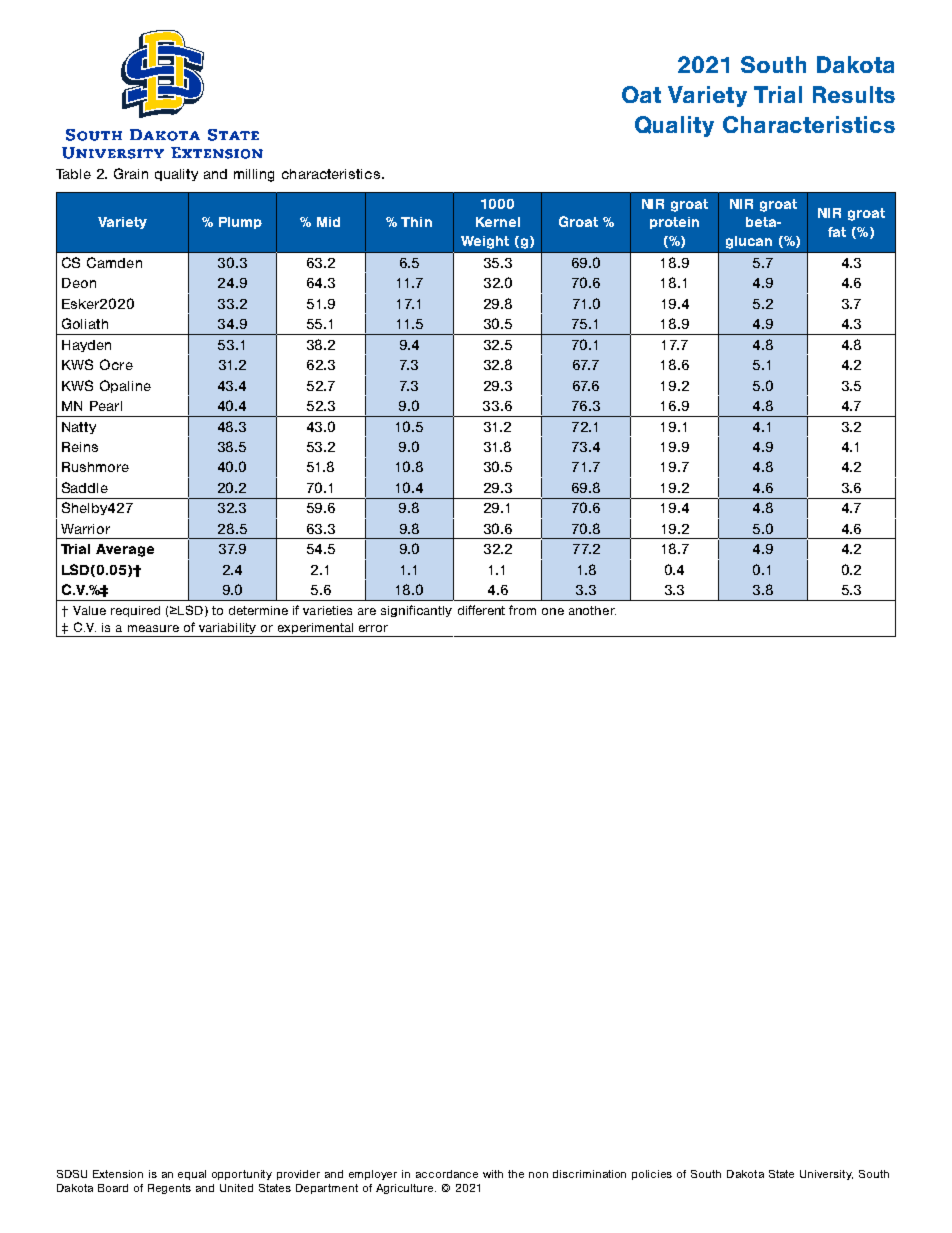 This screenshot has width=952, height=1233. What do you see at coordinates (826, 1175) in the screenshot?
I see `University` at bounding box center [826, 1175].
